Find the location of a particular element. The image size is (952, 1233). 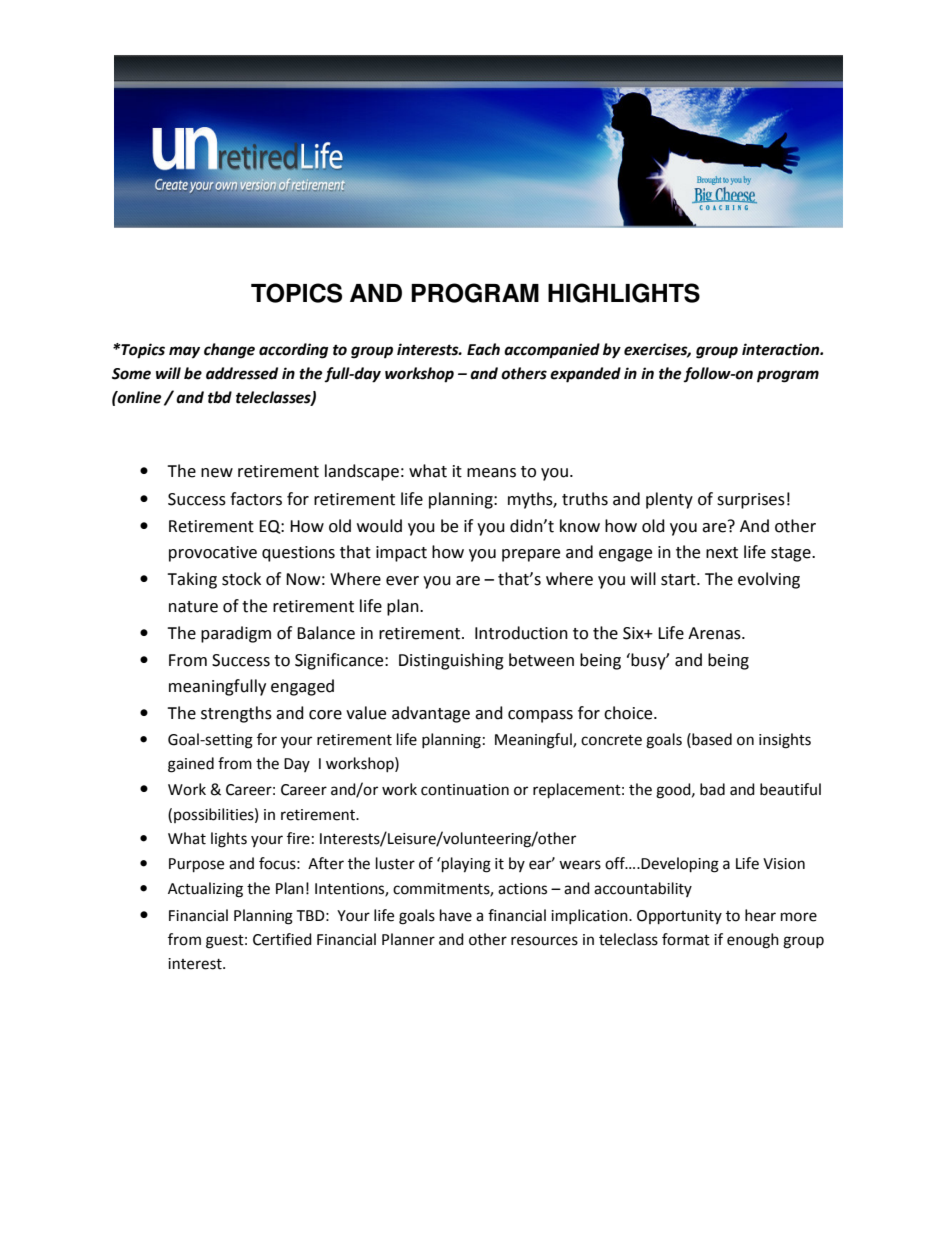

Arenas is located at coordinates (715, 633).
